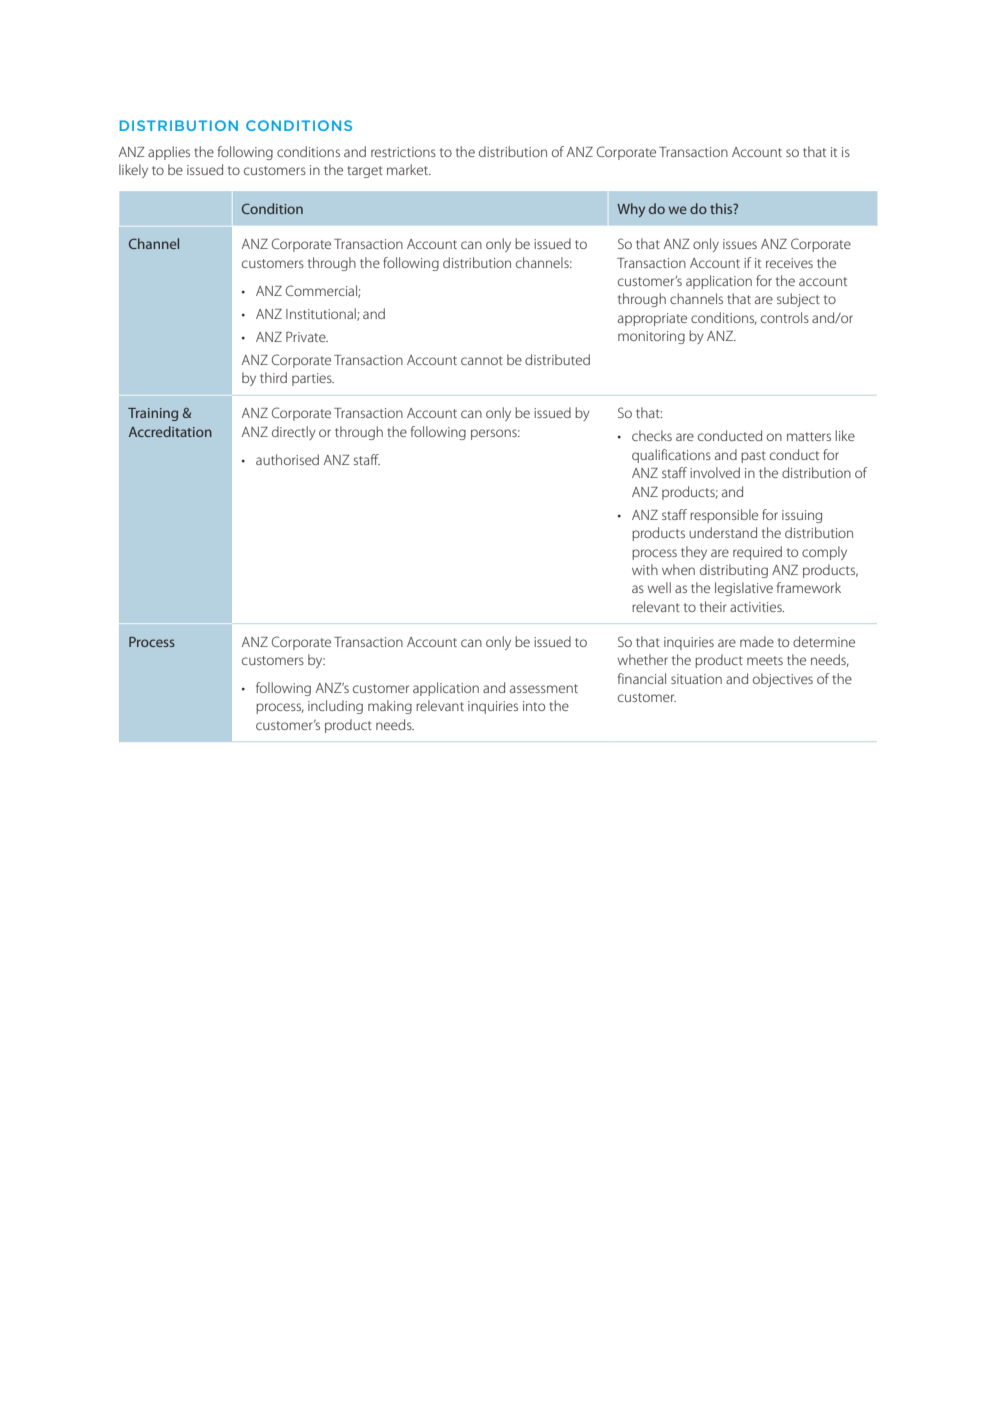 The width and height of the screenshot is (995, 1408). I want to click on market, so click(409, 169).
